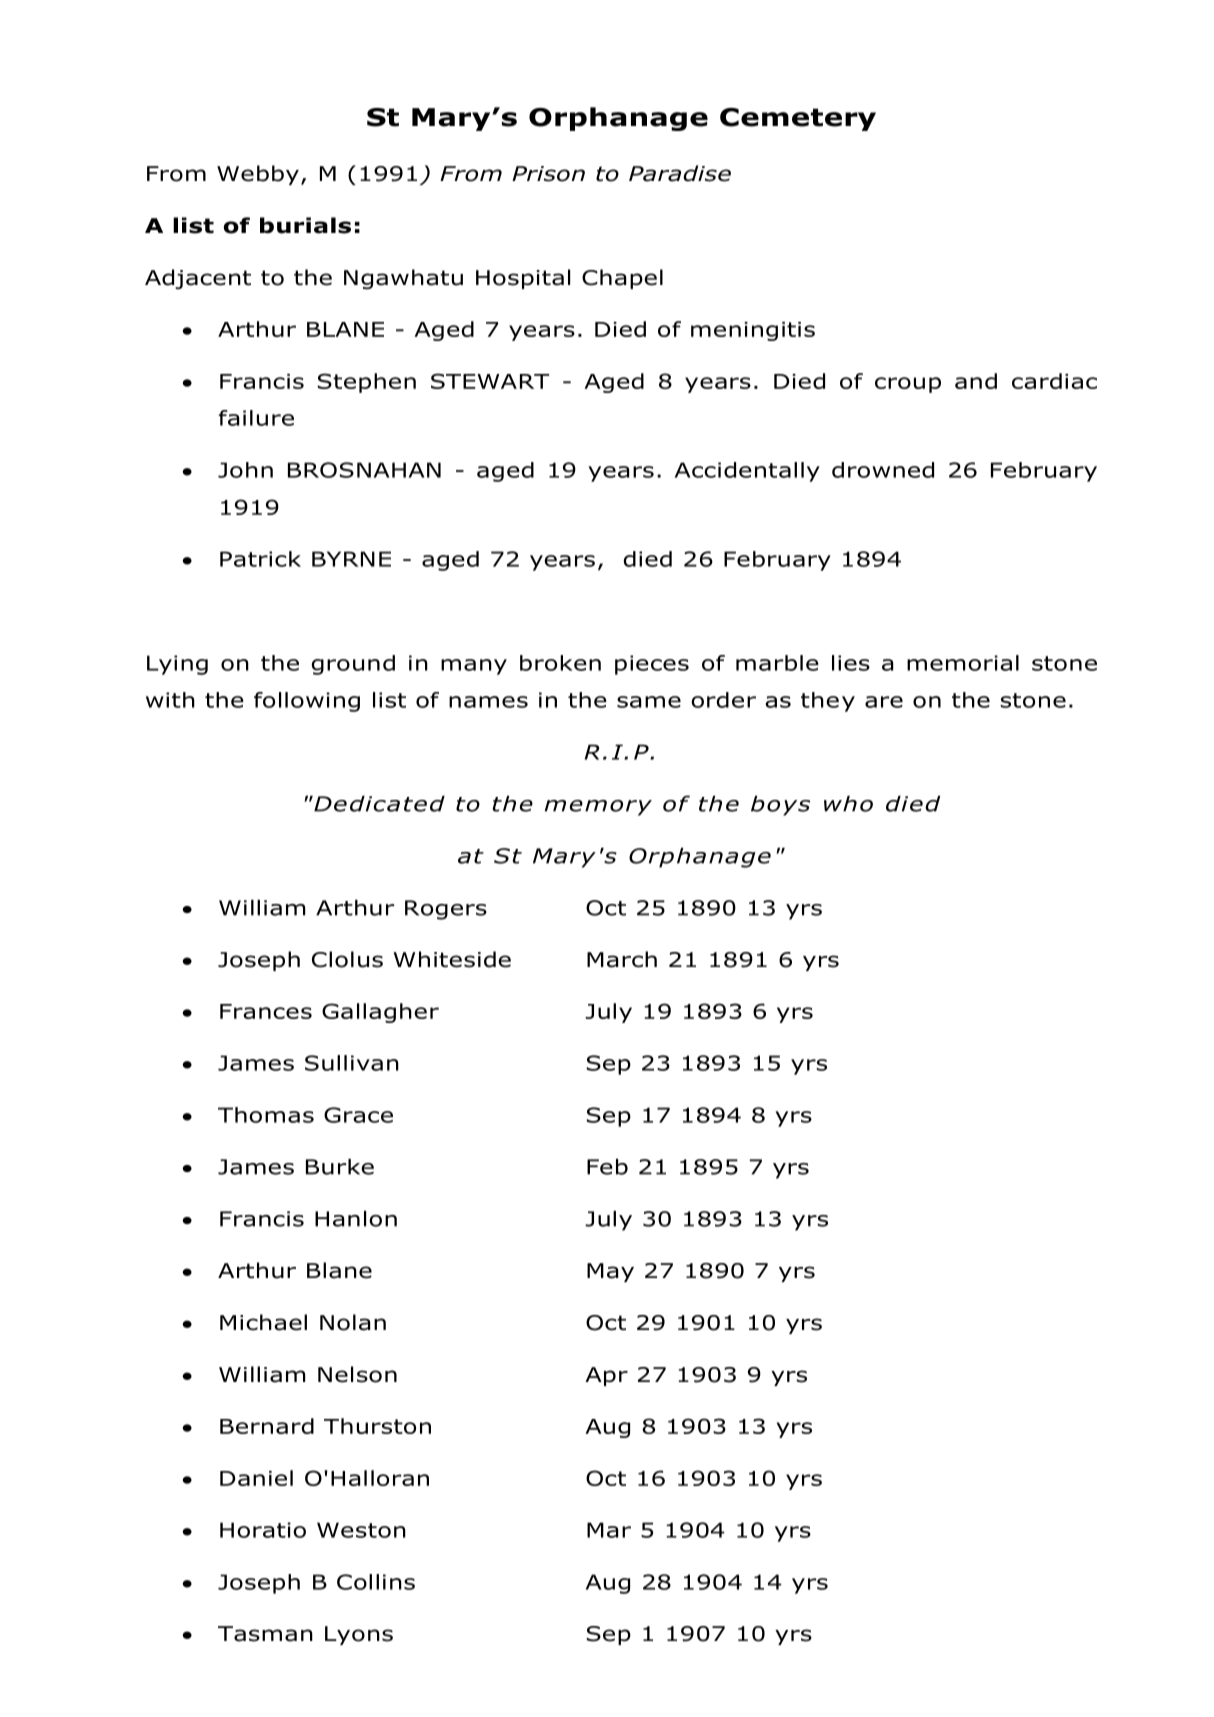 Image resolution: width=1214 pixels, height=1717 pixels. I want to click on pieces, so click(652, 665).
